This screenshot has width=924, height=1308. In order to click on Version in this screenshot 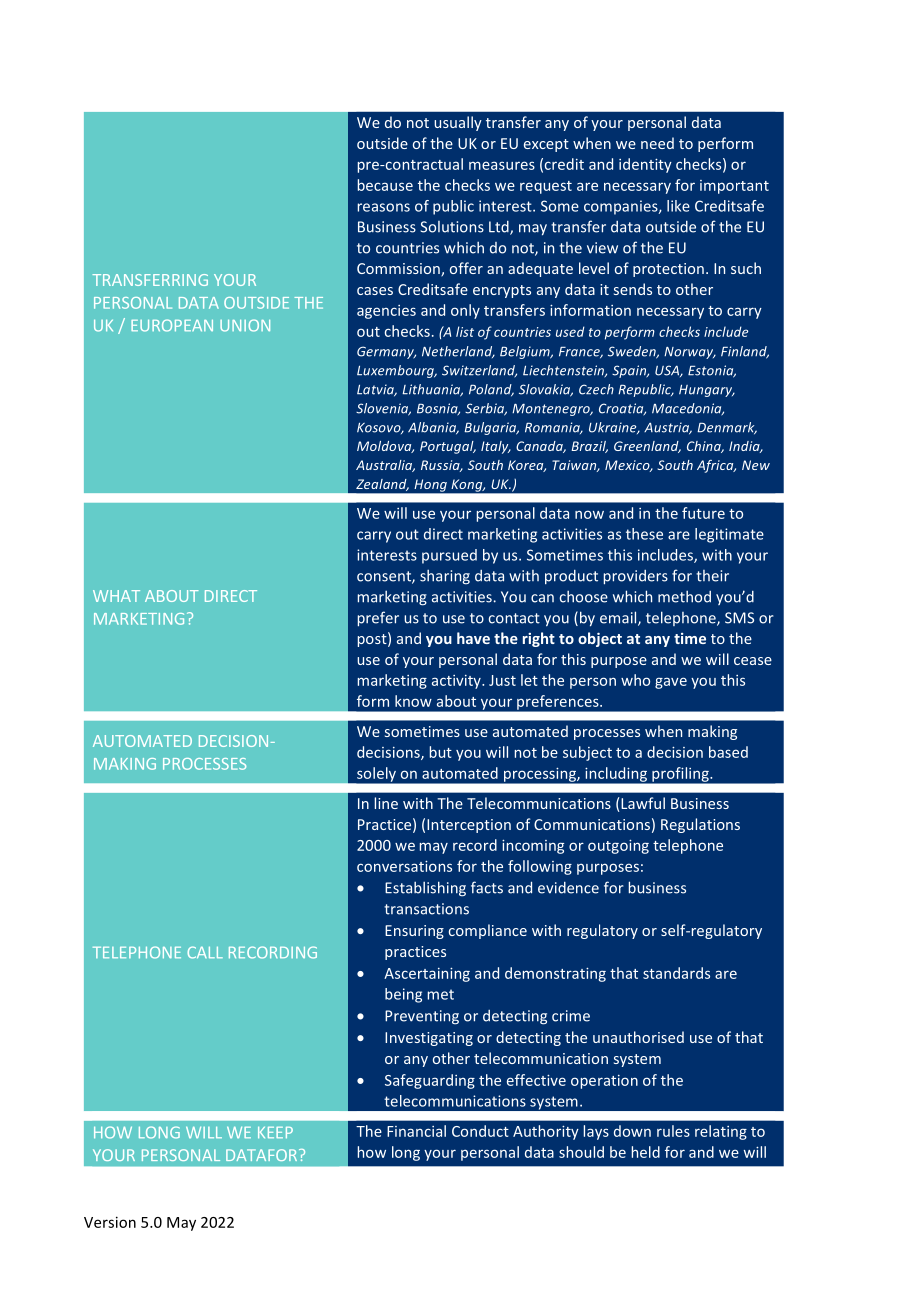, I will do `click(110, 1222)`.
